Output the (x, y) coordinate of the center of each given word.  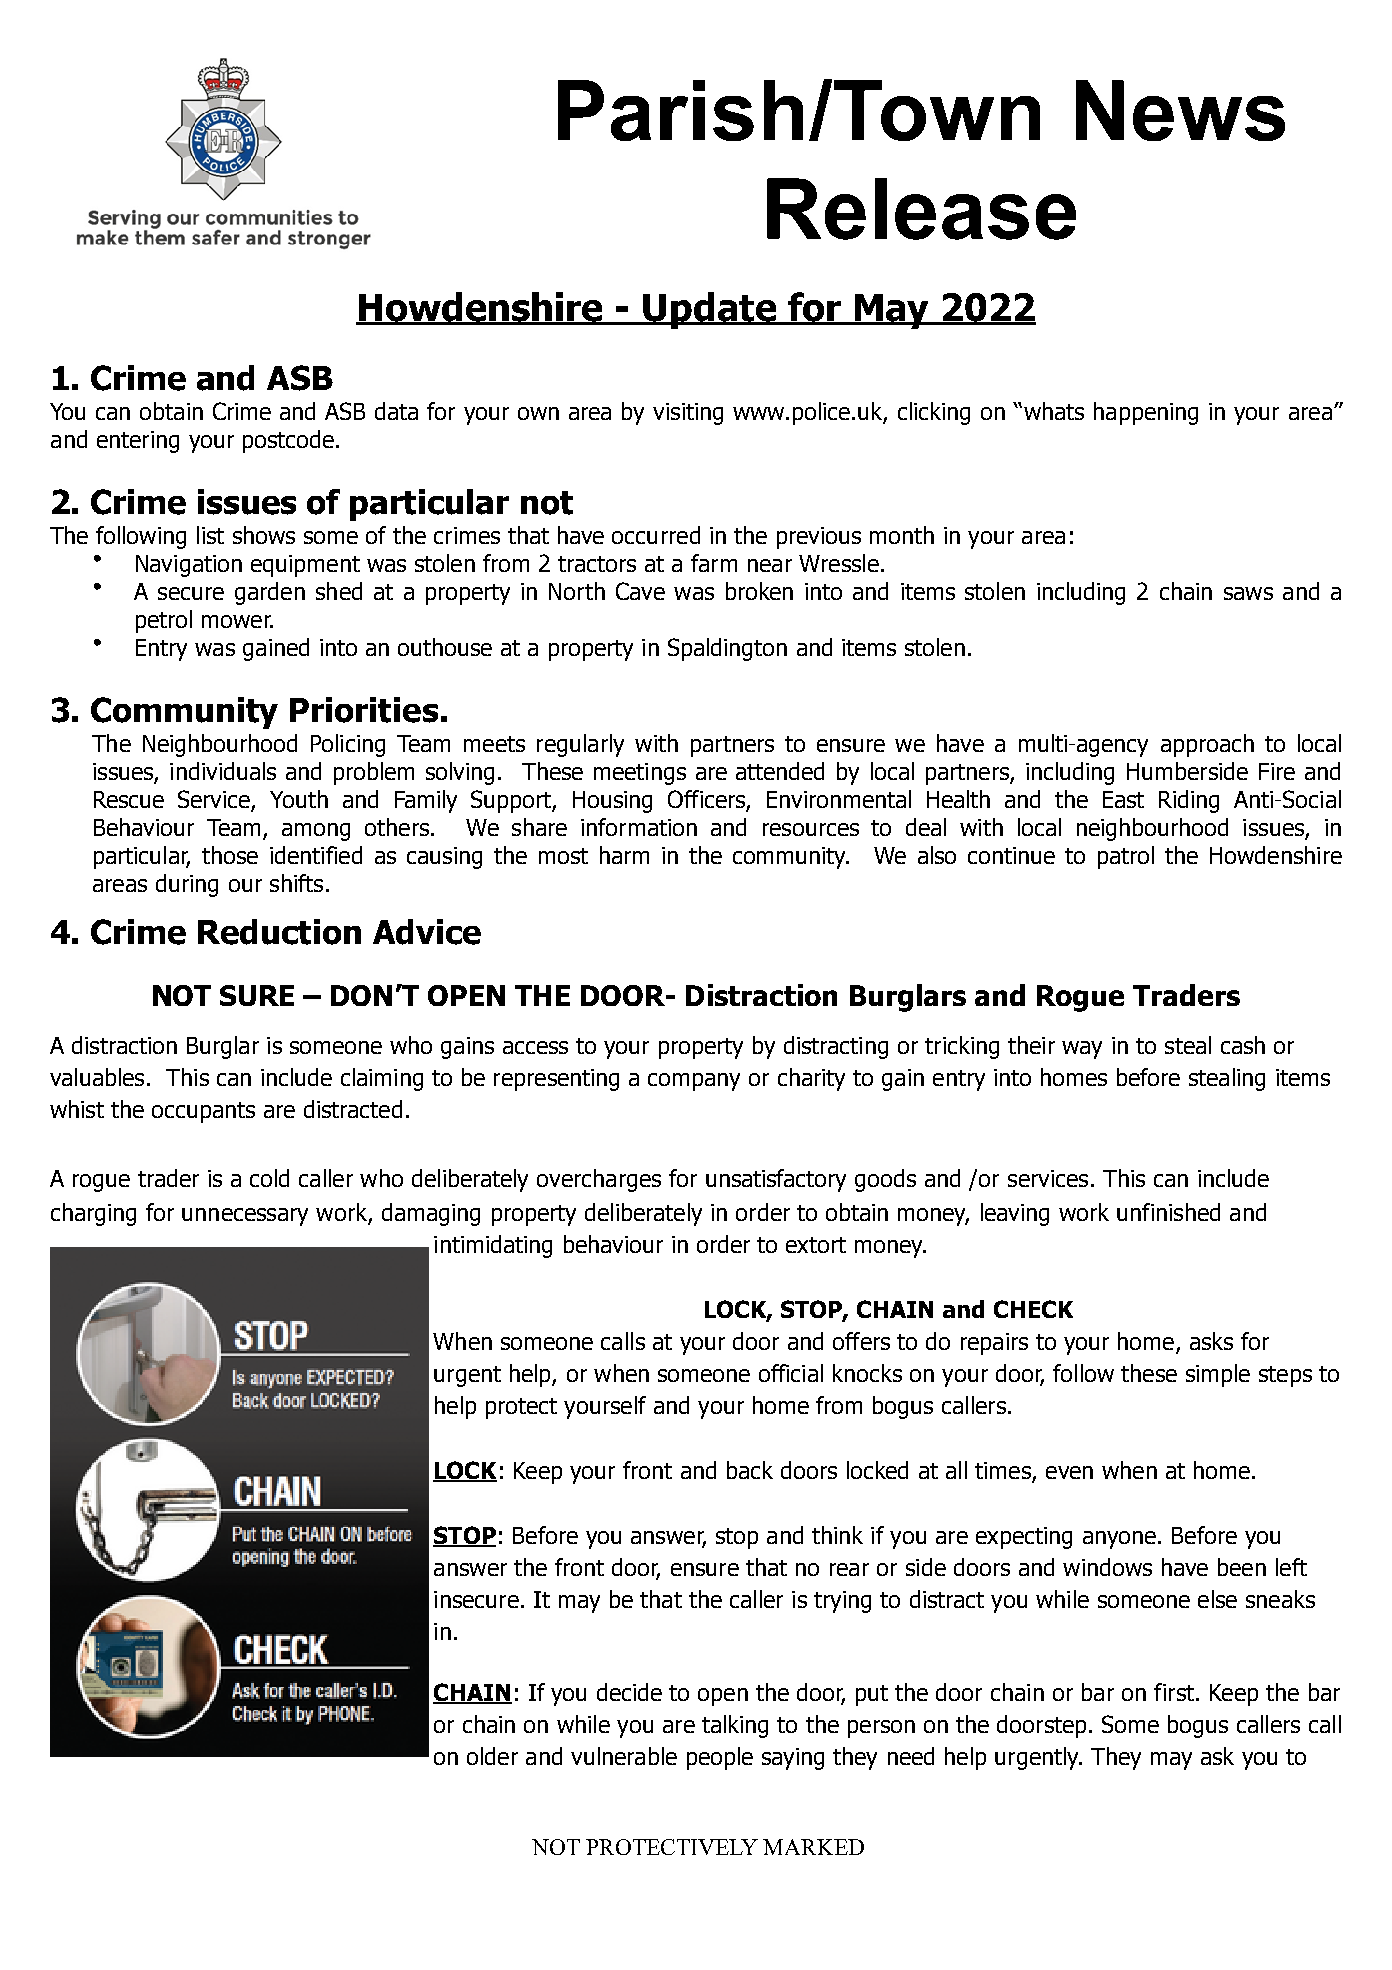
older (492, 1756)
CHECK (1033, 1309)
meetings (640, 774)
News (1180, 110)
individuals (223, 771)
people (720, 1758)
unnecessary (245, 1217)
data (396, 411)
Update (710, 310)
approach (1207, 745)
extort (816, 1245)
